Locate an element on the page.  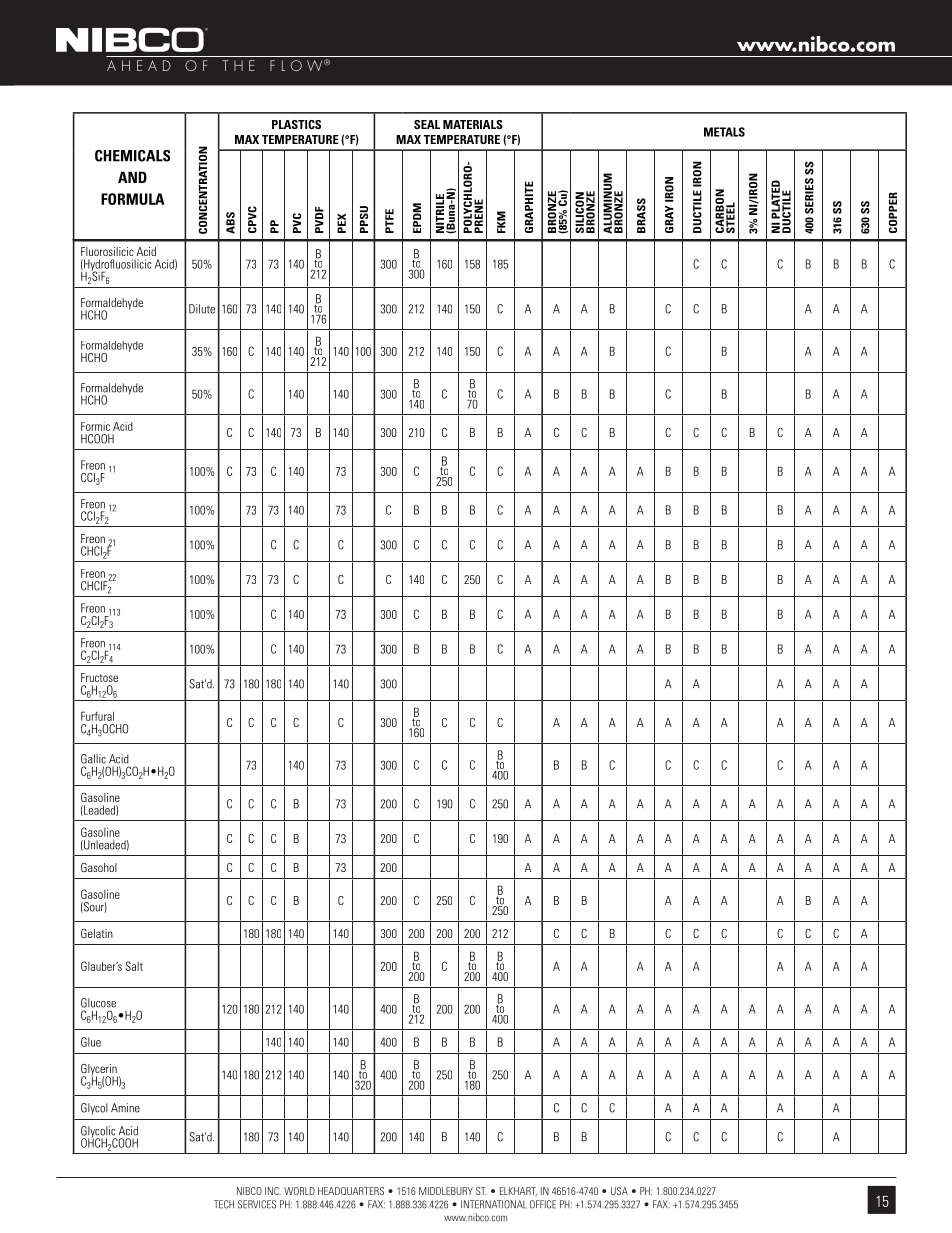
METALS is located at coordinates (724, 132).
